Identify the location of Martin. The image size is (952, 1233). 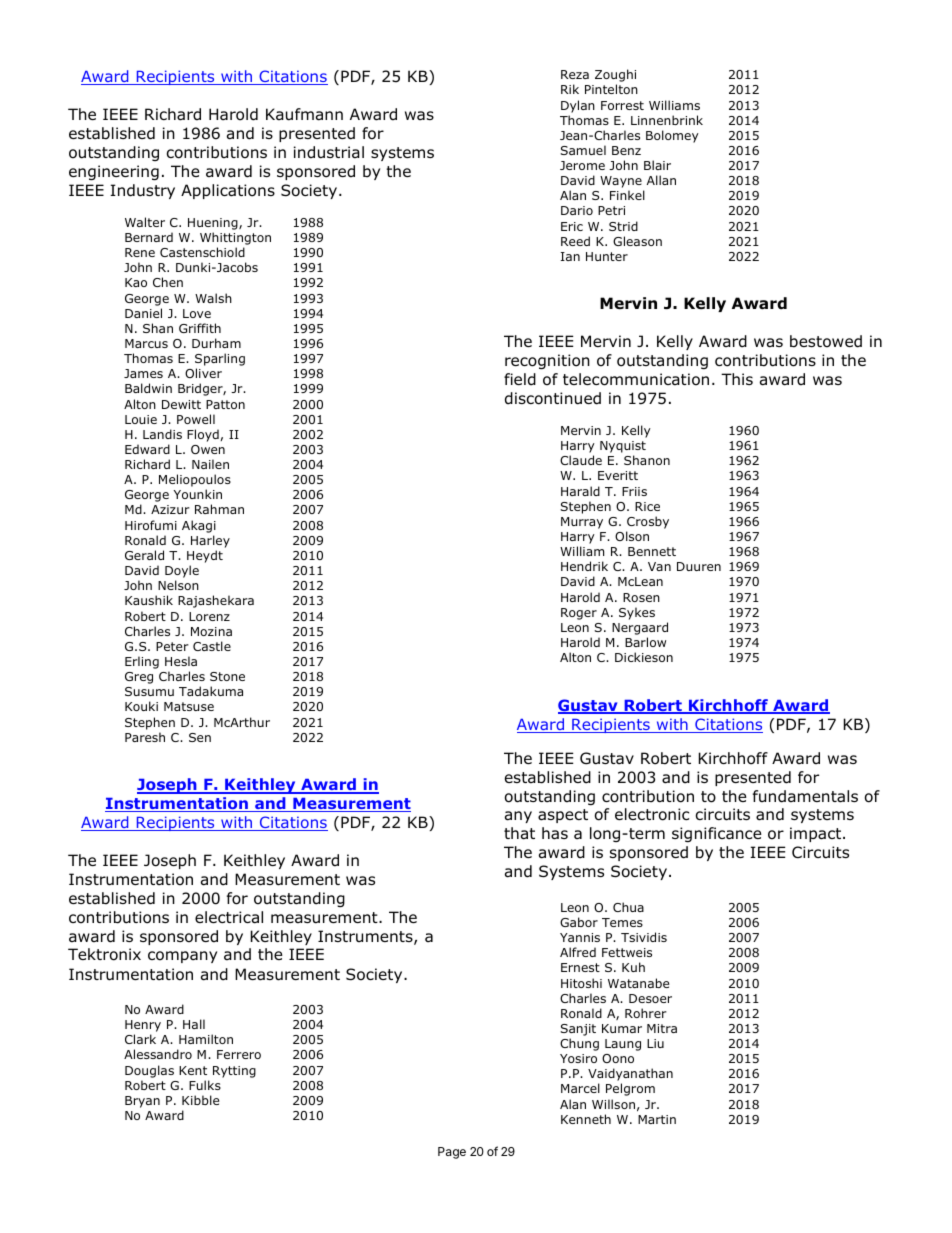
(657, 1119).
